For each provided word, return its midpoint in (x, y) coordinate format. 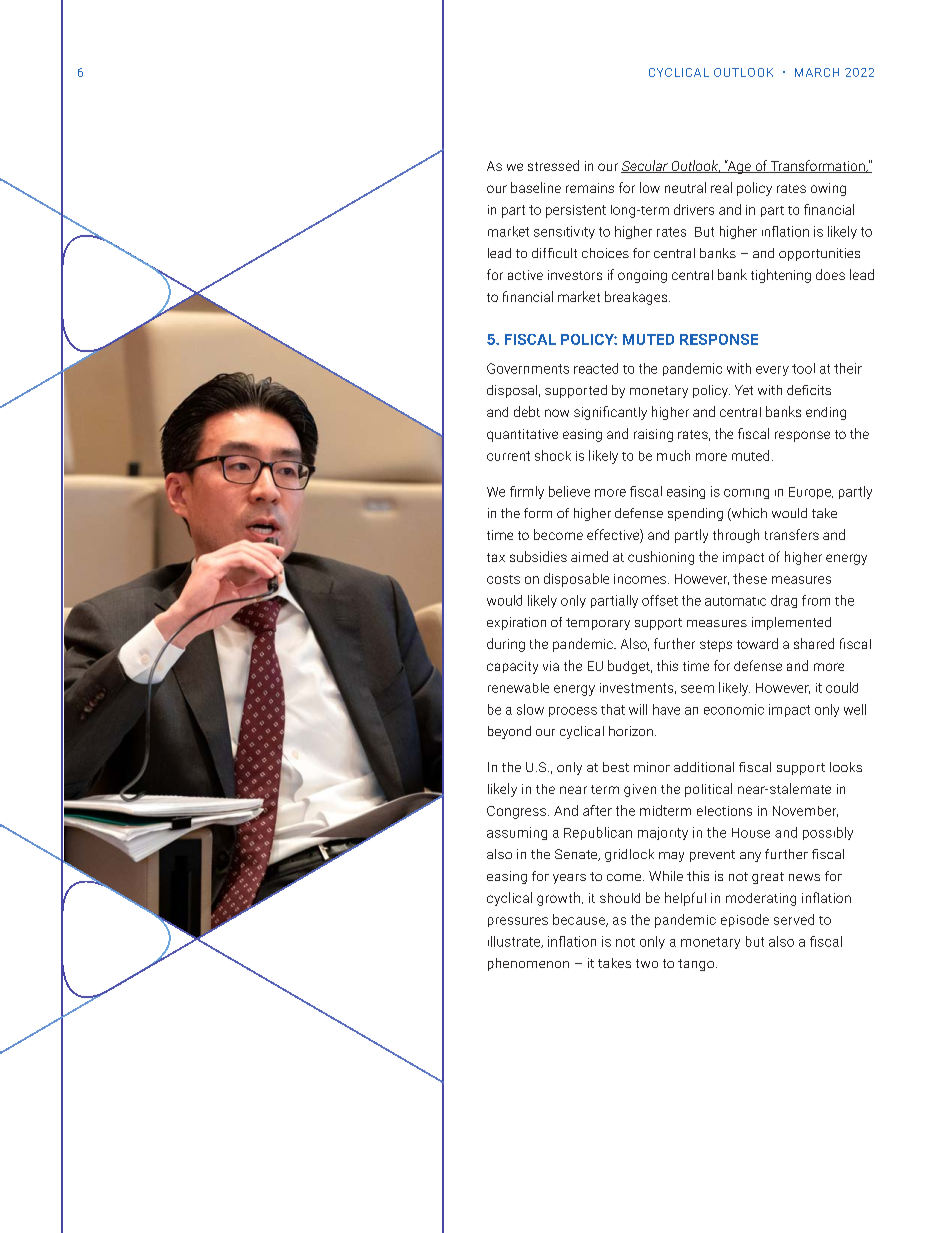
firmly (527, 492)
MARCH (817, 72)
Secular (645, 166)
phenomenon (528, 964)
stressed (553, 165)
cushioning (661, 558)
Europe (811, 493)
